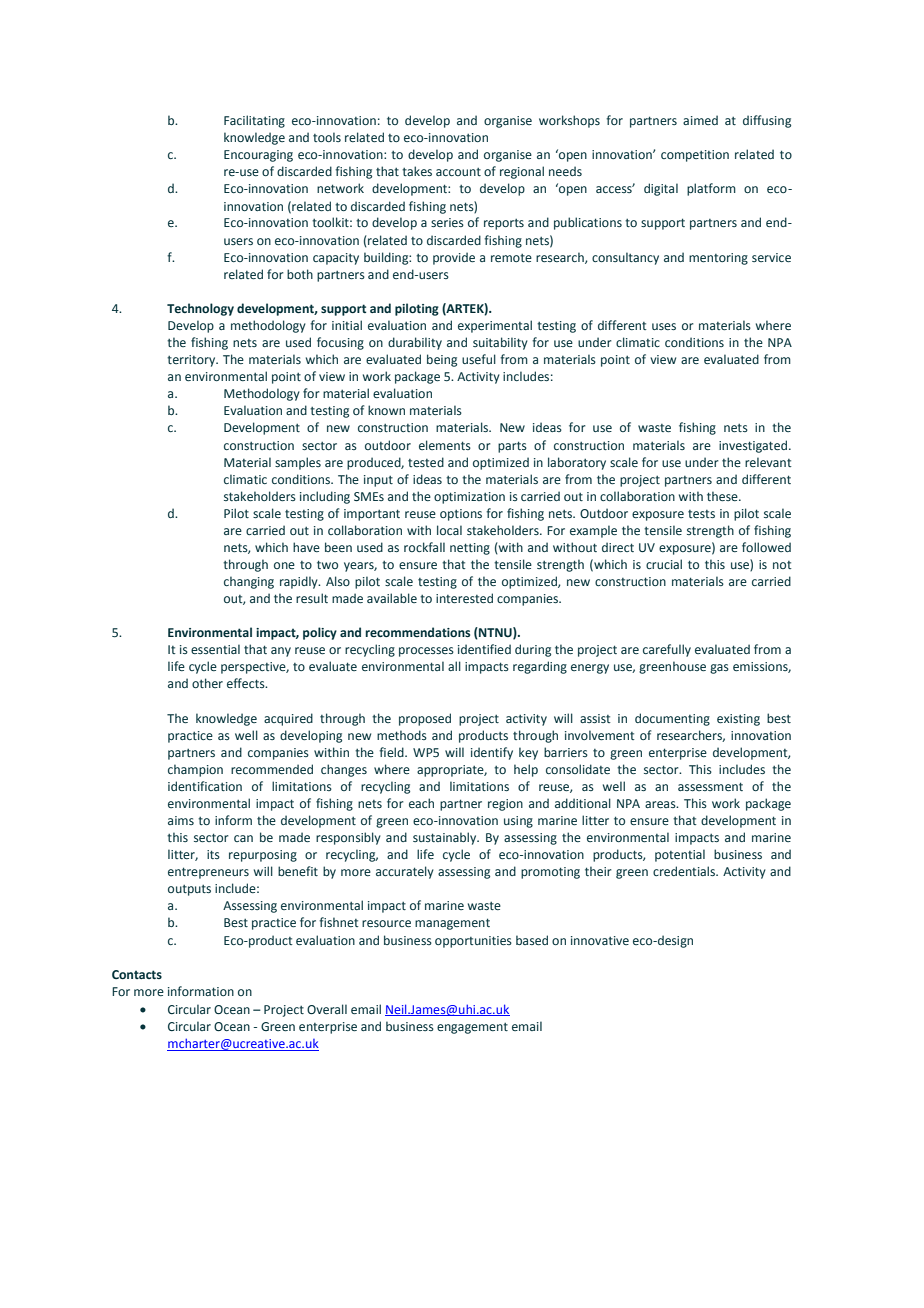  Describe the element at coordinates (421, 803) in the page. I see `each` at that location.
